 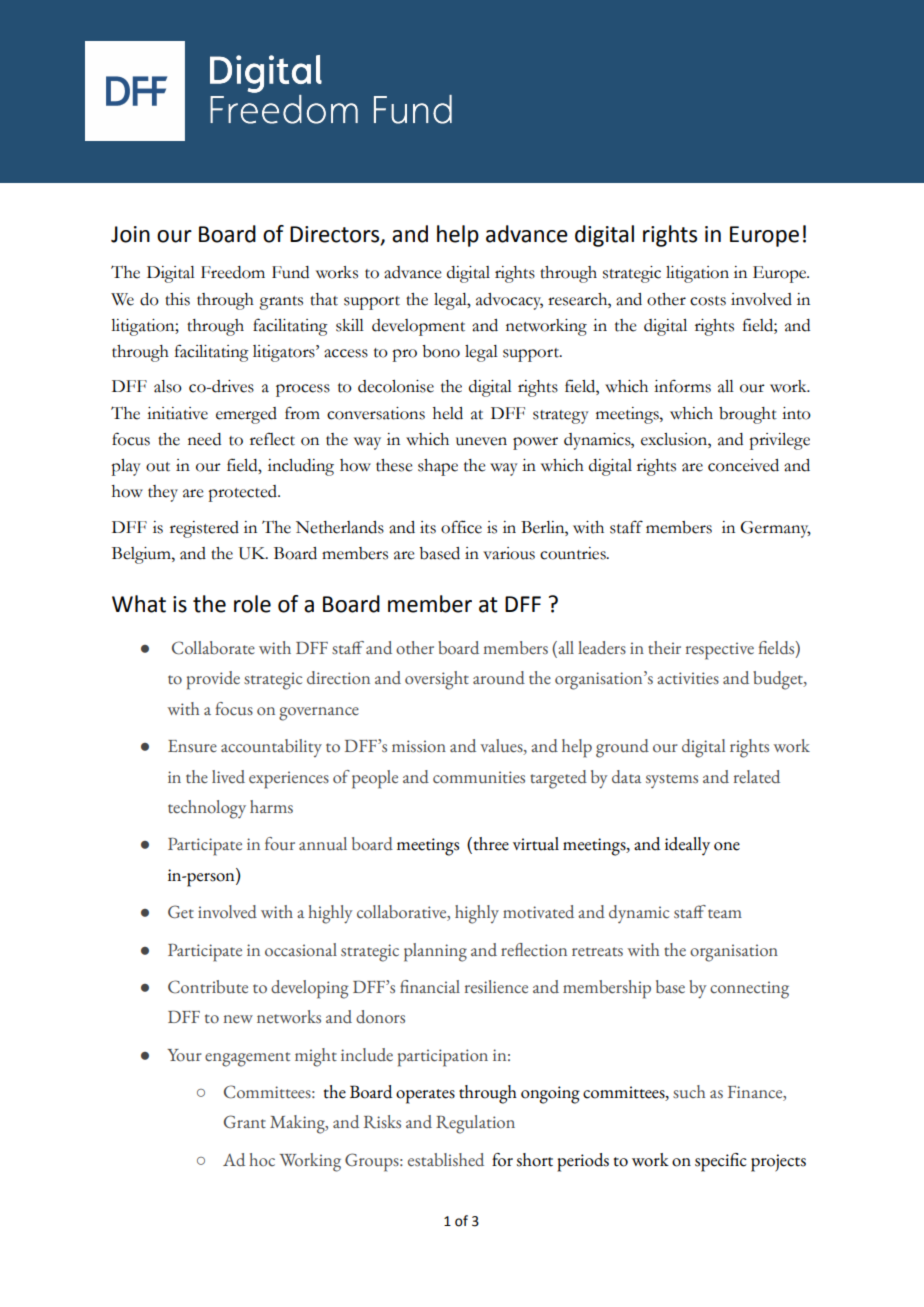 I want to click on costs, so click(x=708, y=301).
